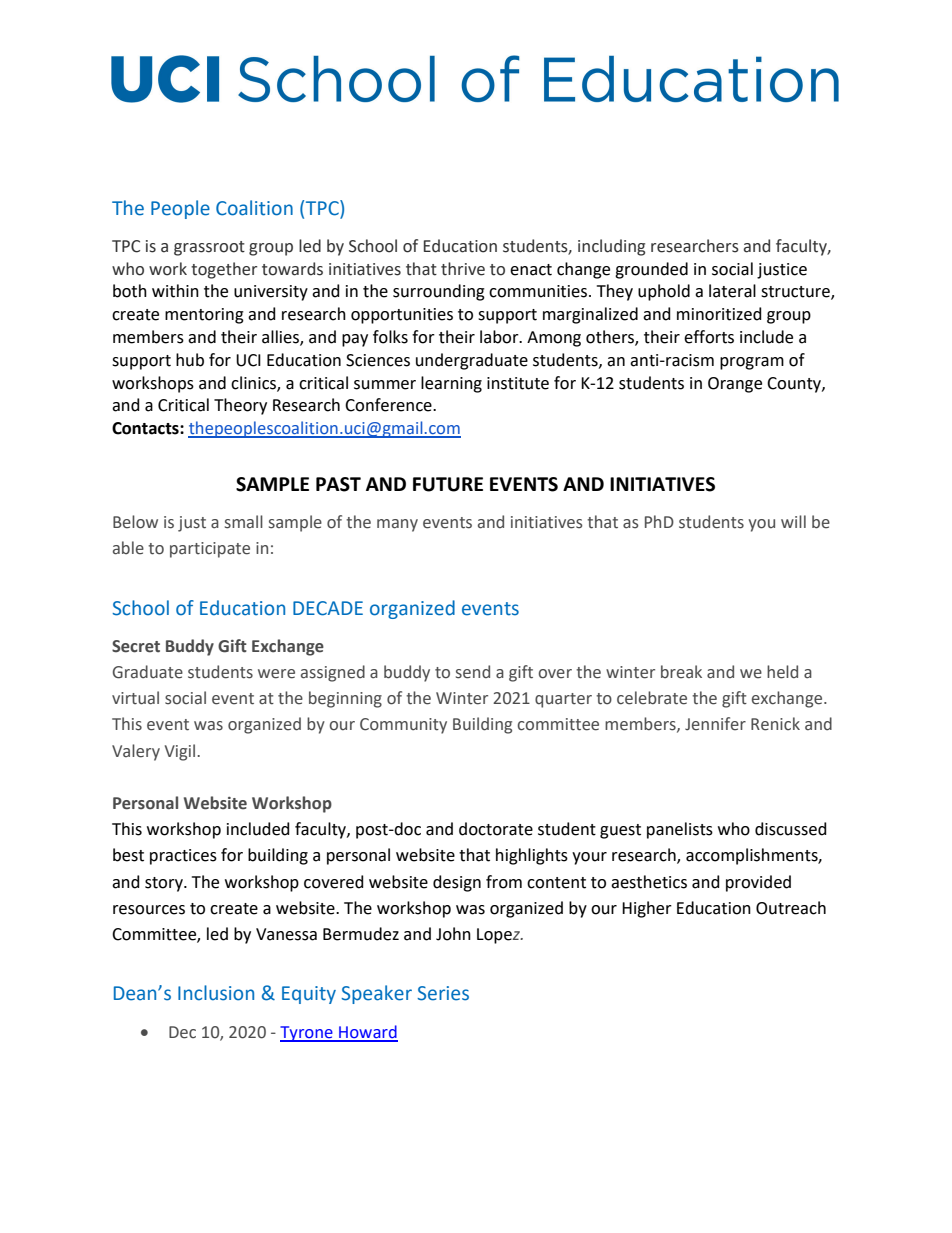 Image resolution: width=952 pixels, height=1233 pixels. Describe the element at coordinates (463, 269) in the page. I see `thrive` at that location.
